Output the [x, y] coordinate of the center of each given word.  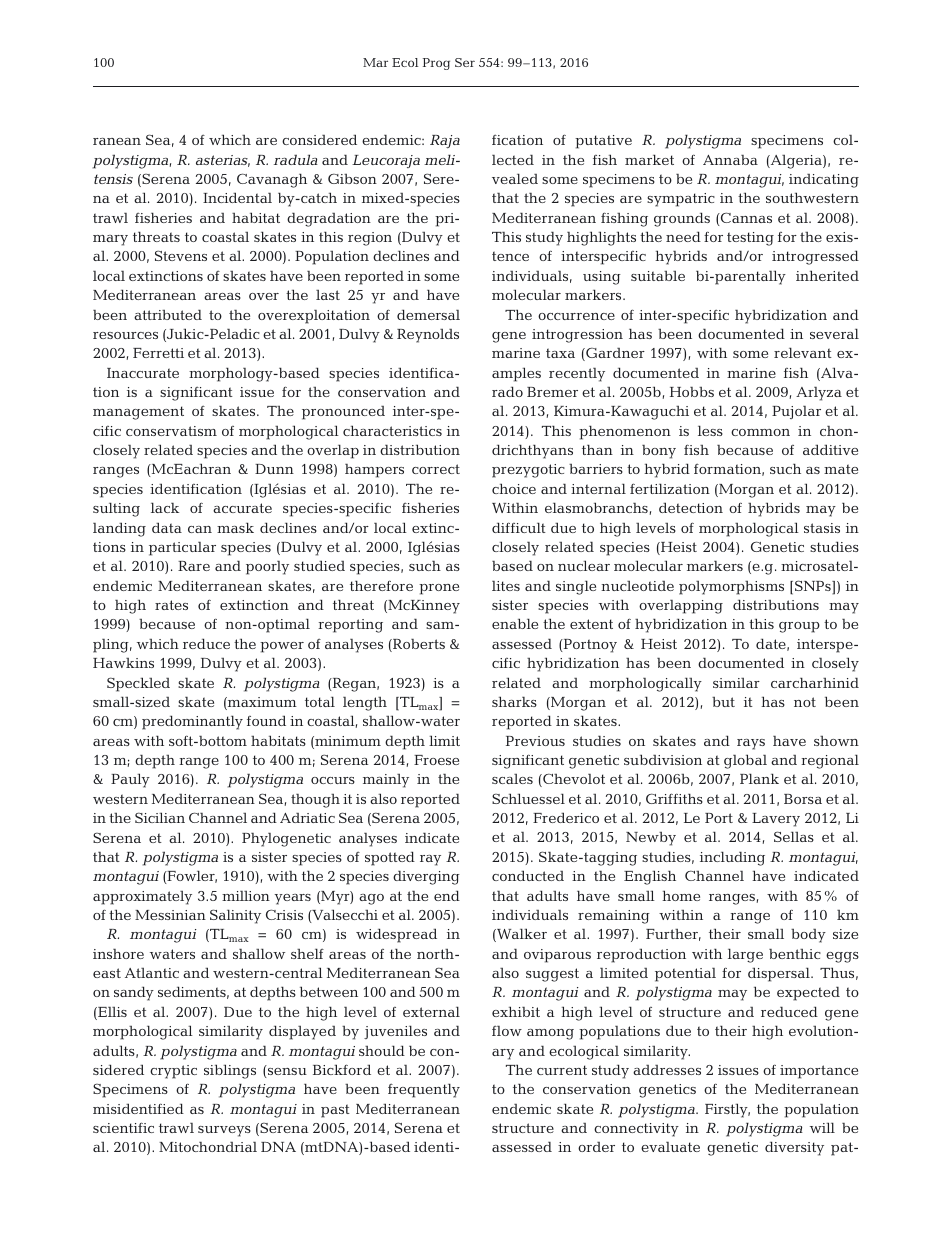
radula [296, 159]
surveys [224, 1131]
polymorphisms [731, 588]
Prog [436, 64]
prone [439, 589]
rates [171, 605]
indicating [824, 181]
